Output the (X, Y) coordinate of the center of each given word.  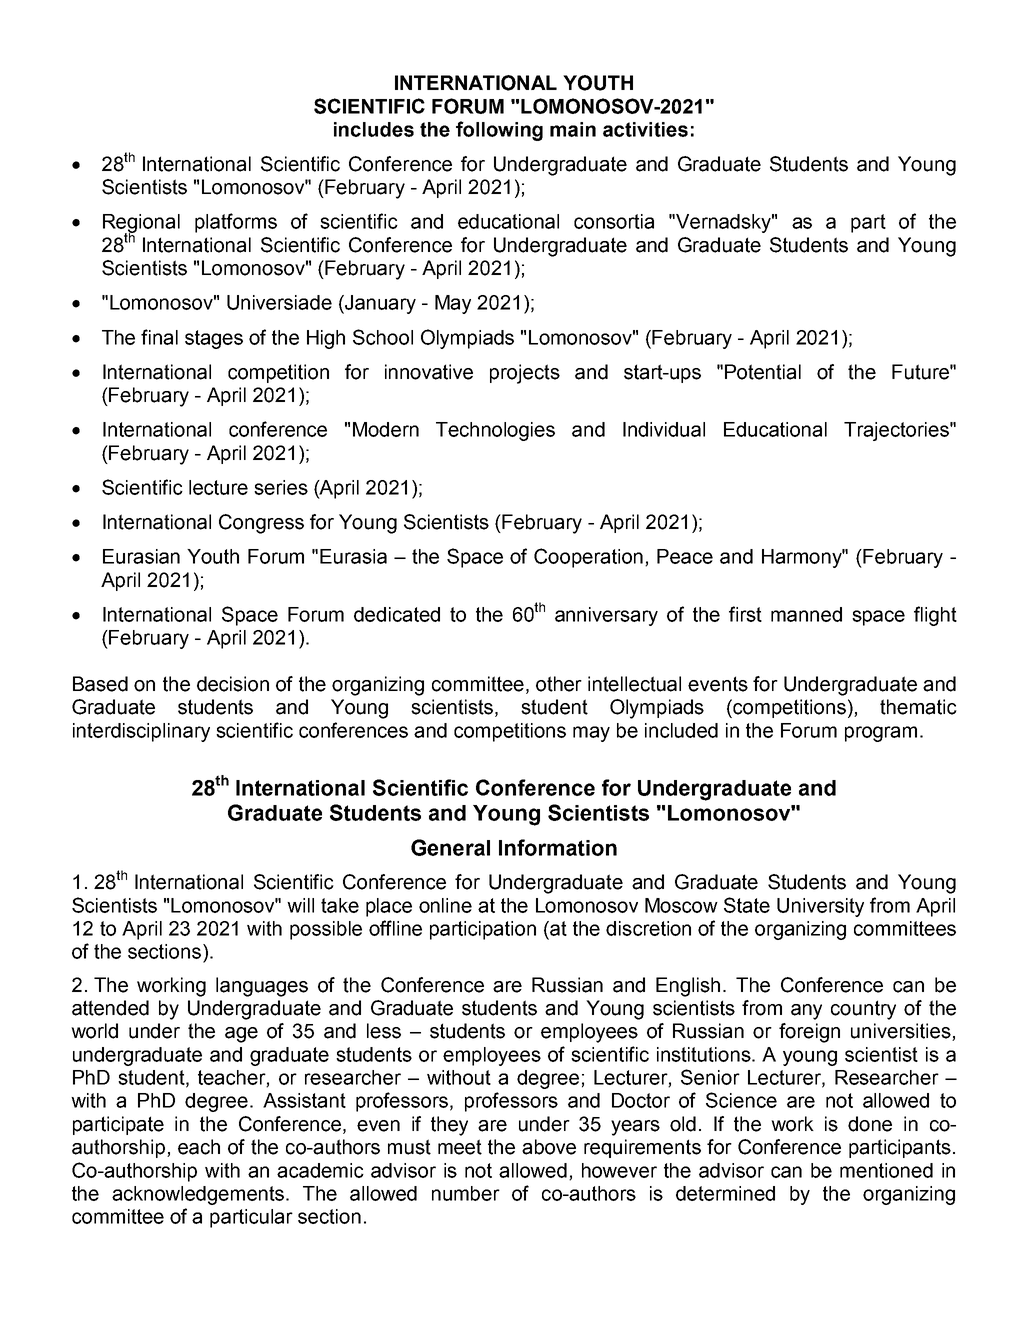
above (549, 1147)
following (499, 131)
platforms (236, 223)
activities (645, 129)
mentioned (886, 1170)
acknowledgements (198, 1195)
